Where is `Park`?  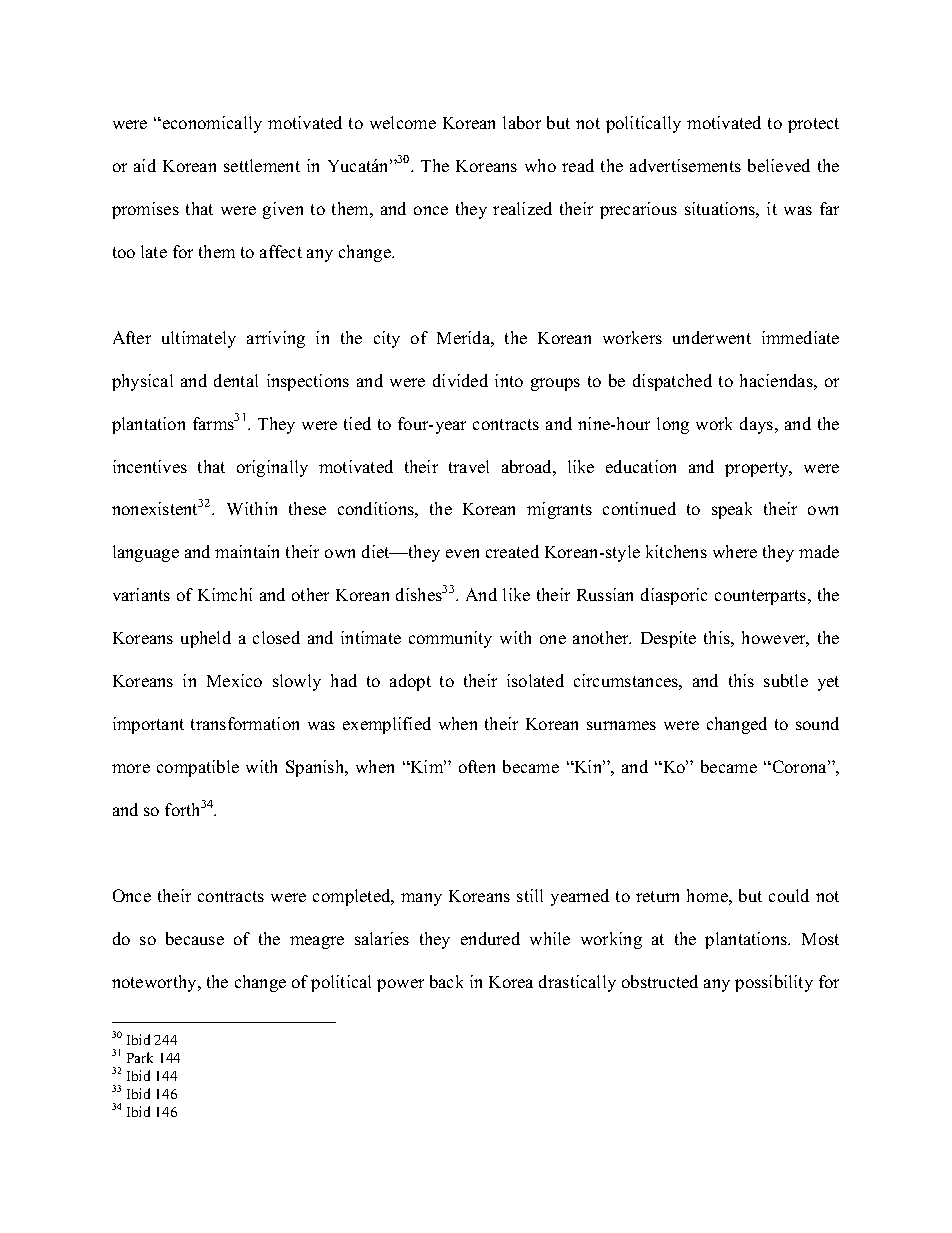
Park is located at coordinates (140, 1057).
